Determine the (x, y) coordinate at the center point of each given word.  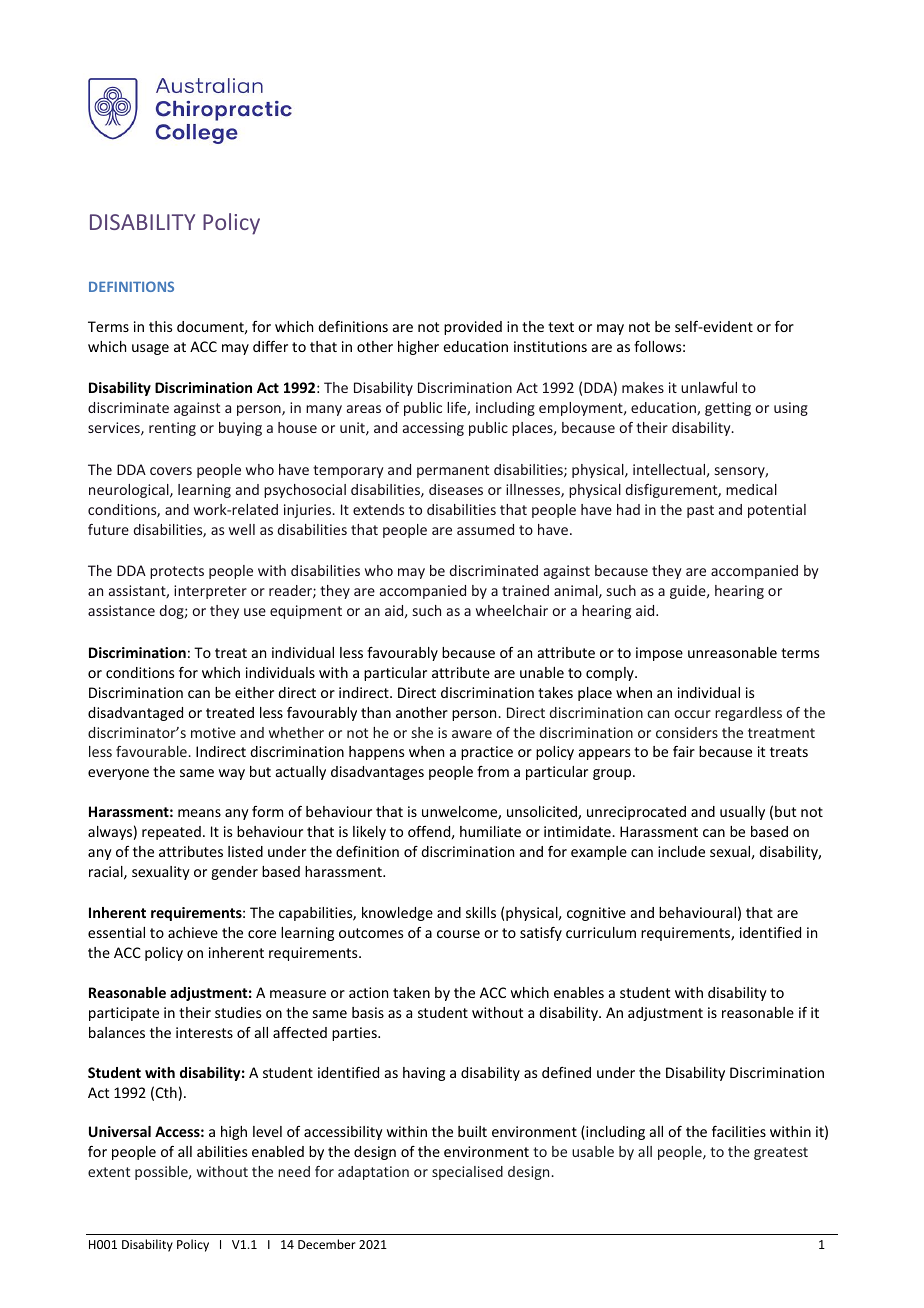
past (700, 511)
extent (109, 1172)
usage (150, 349)
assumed (485, 529)
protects (177, 572)
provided (473, 328)
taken (411, 992)
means (199, 813)
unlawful (709, 387)
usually (742, 813)
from (493, 771)
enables (579, 992)
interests (204, 1032)
